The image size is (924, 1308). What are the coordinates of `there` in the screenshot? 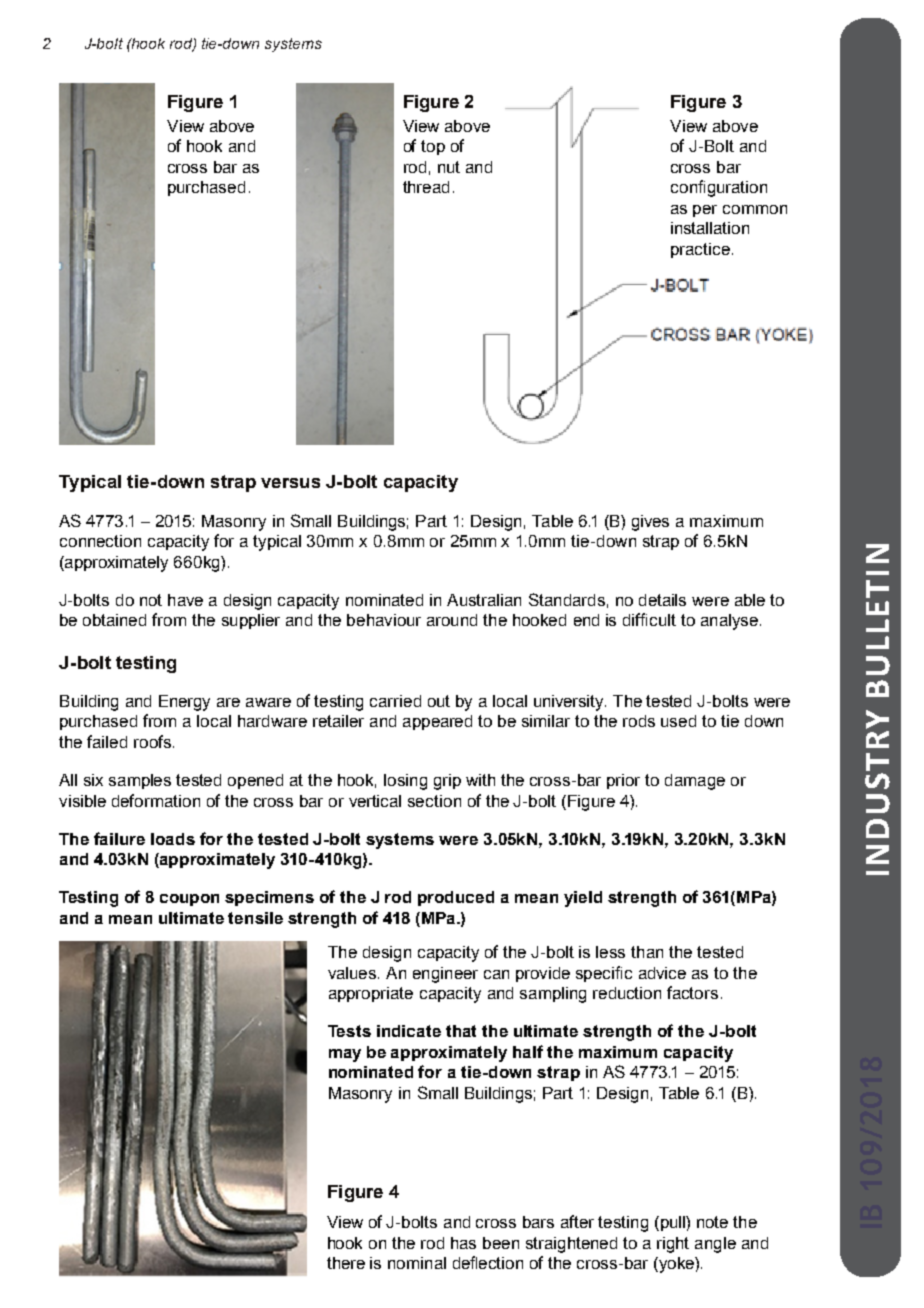 It's located at (346, 1263).
